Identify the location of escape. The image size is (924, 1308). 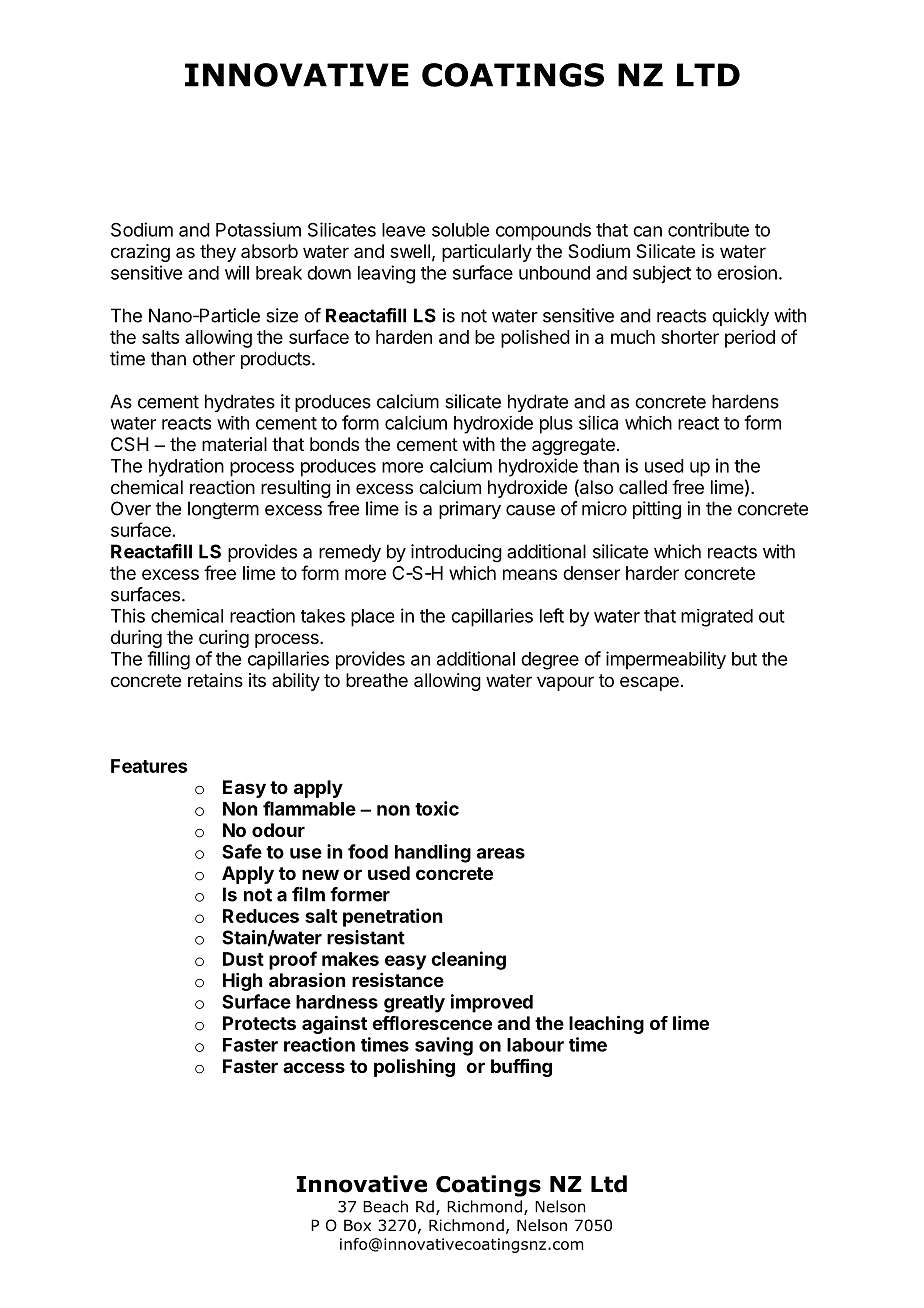
(649, 683).
